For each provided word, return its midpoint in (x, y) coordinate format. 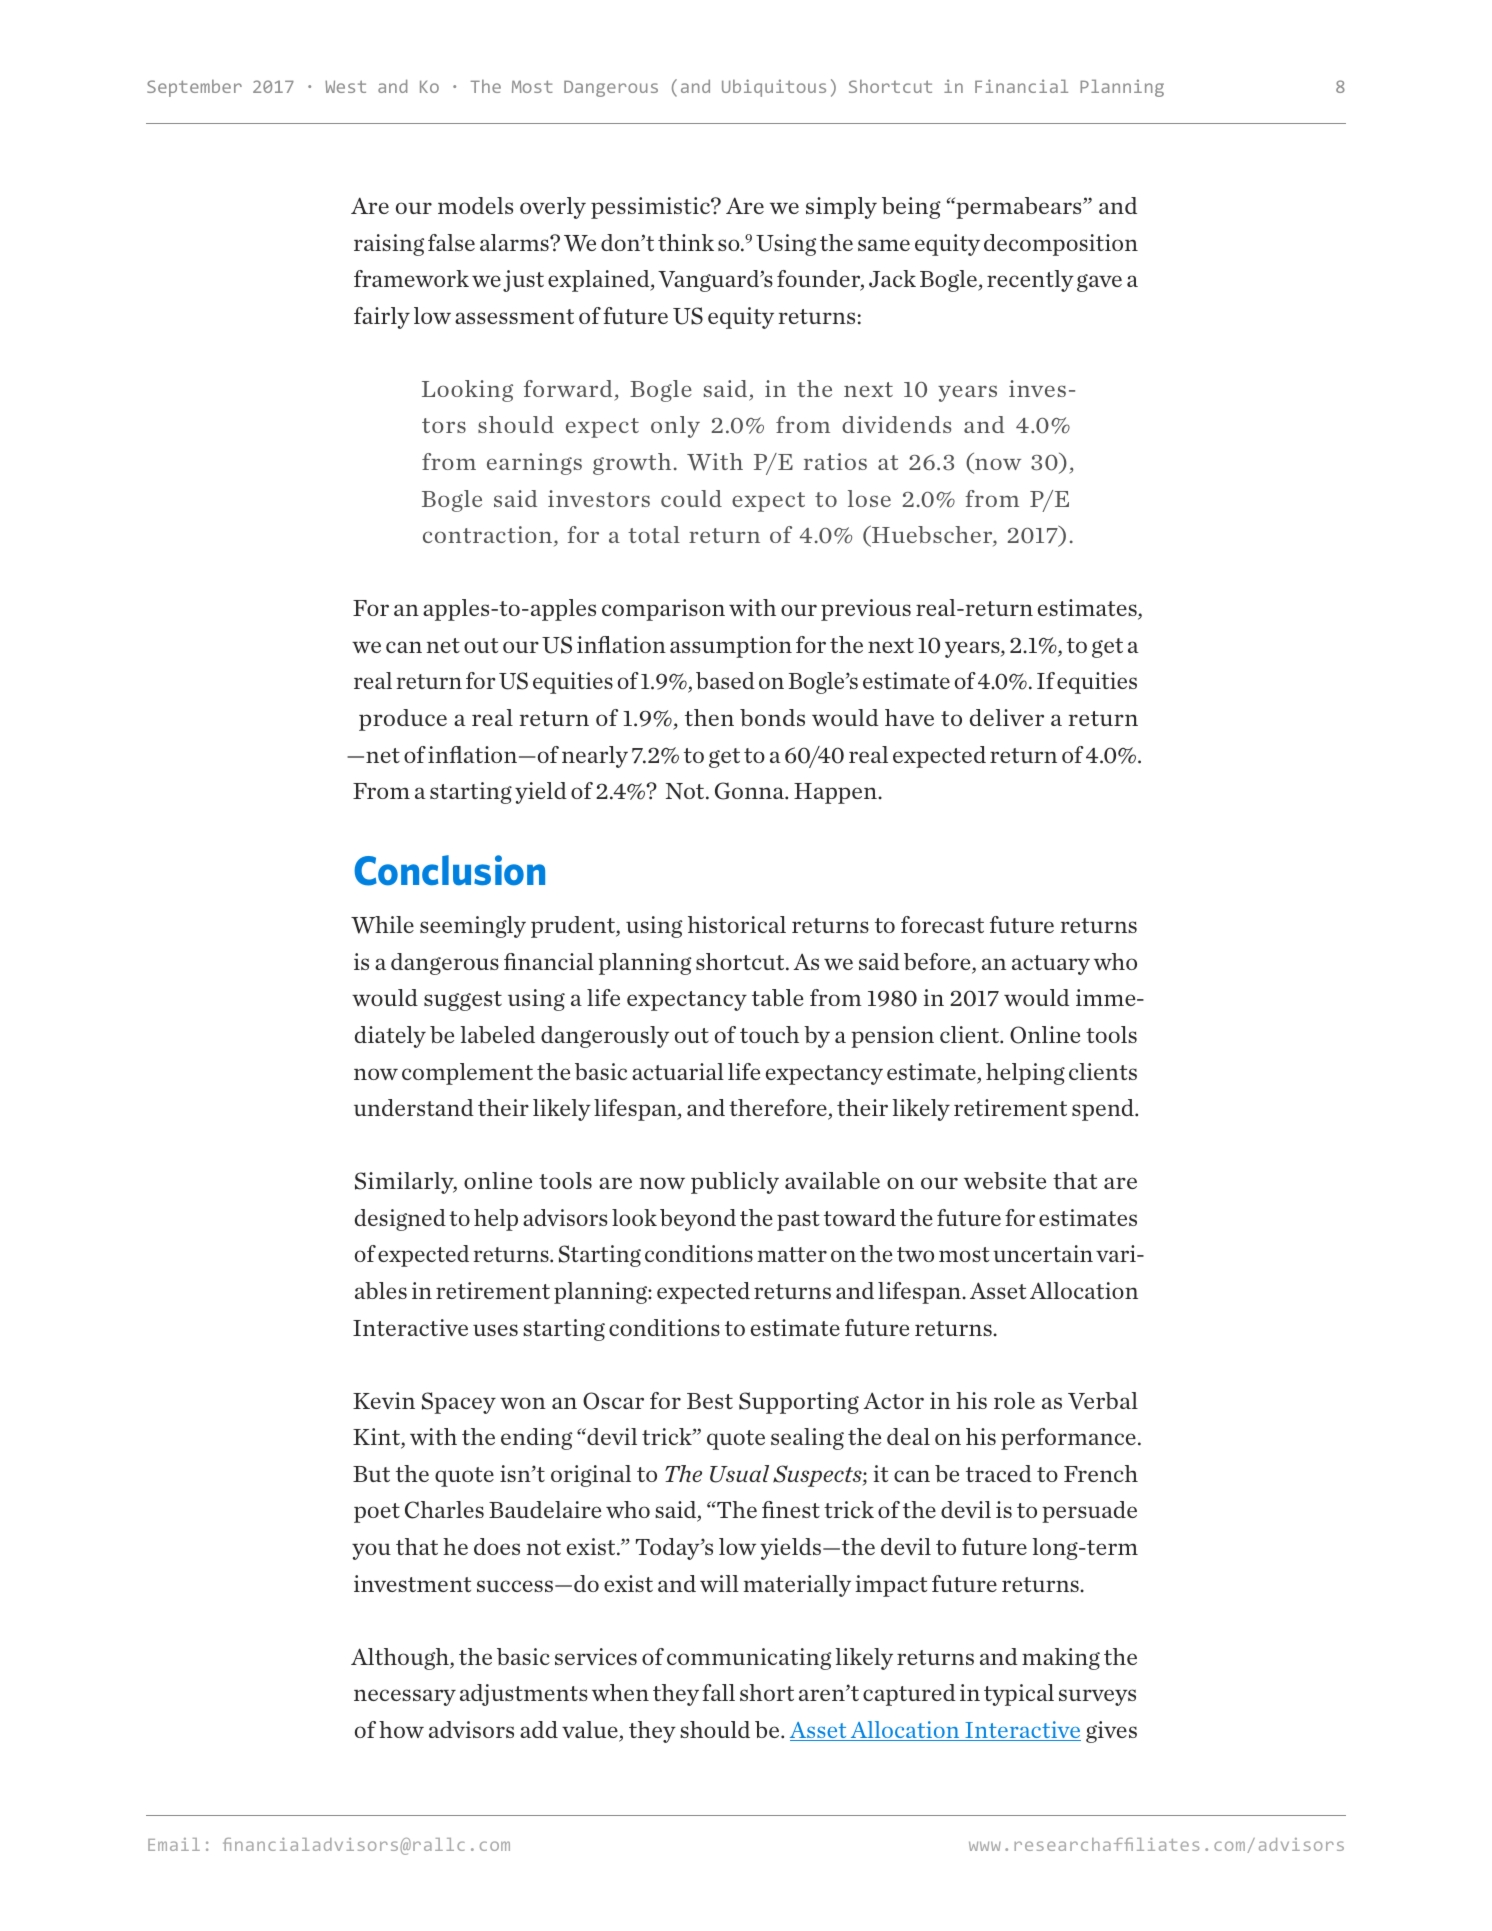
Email (174, 1844)
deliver (1007, 717)
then (709, 717)
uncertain (1043, 1253)
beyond (698, 1220)
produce (403, 720)
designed (400, 1220)
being (911, 208)
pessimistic (651, 208)
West (345, 86)
